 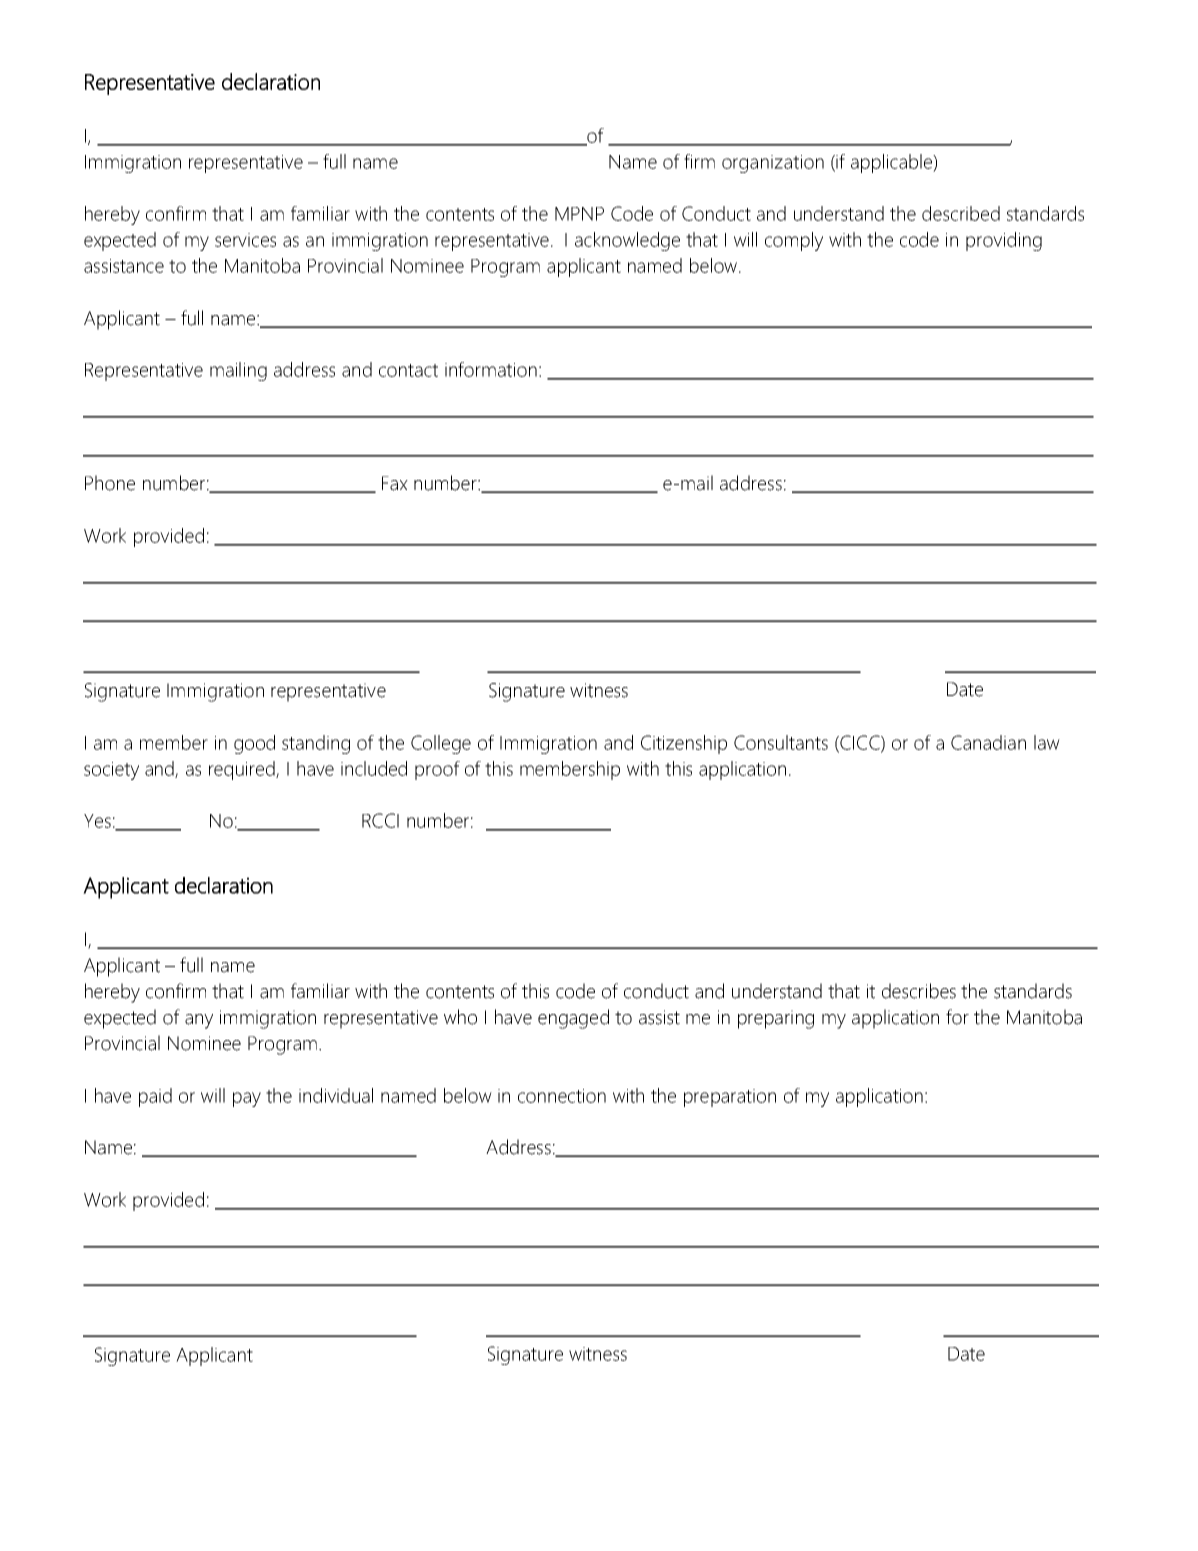 I want to click on described, so click(x=961, y=213).
